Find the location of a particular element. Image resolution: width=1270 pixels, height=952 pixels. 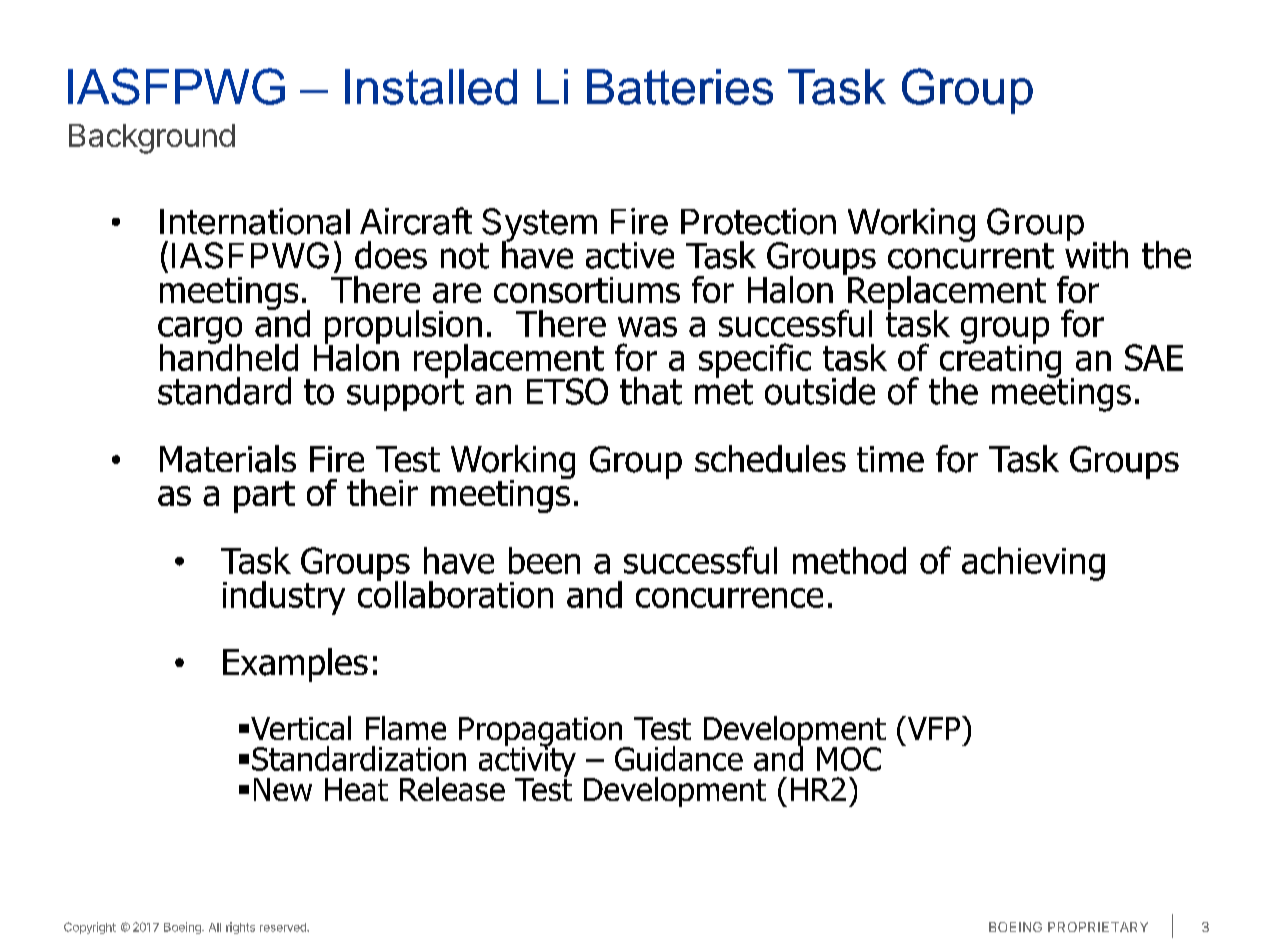

achieving is located at coordinates (1033, 564).
